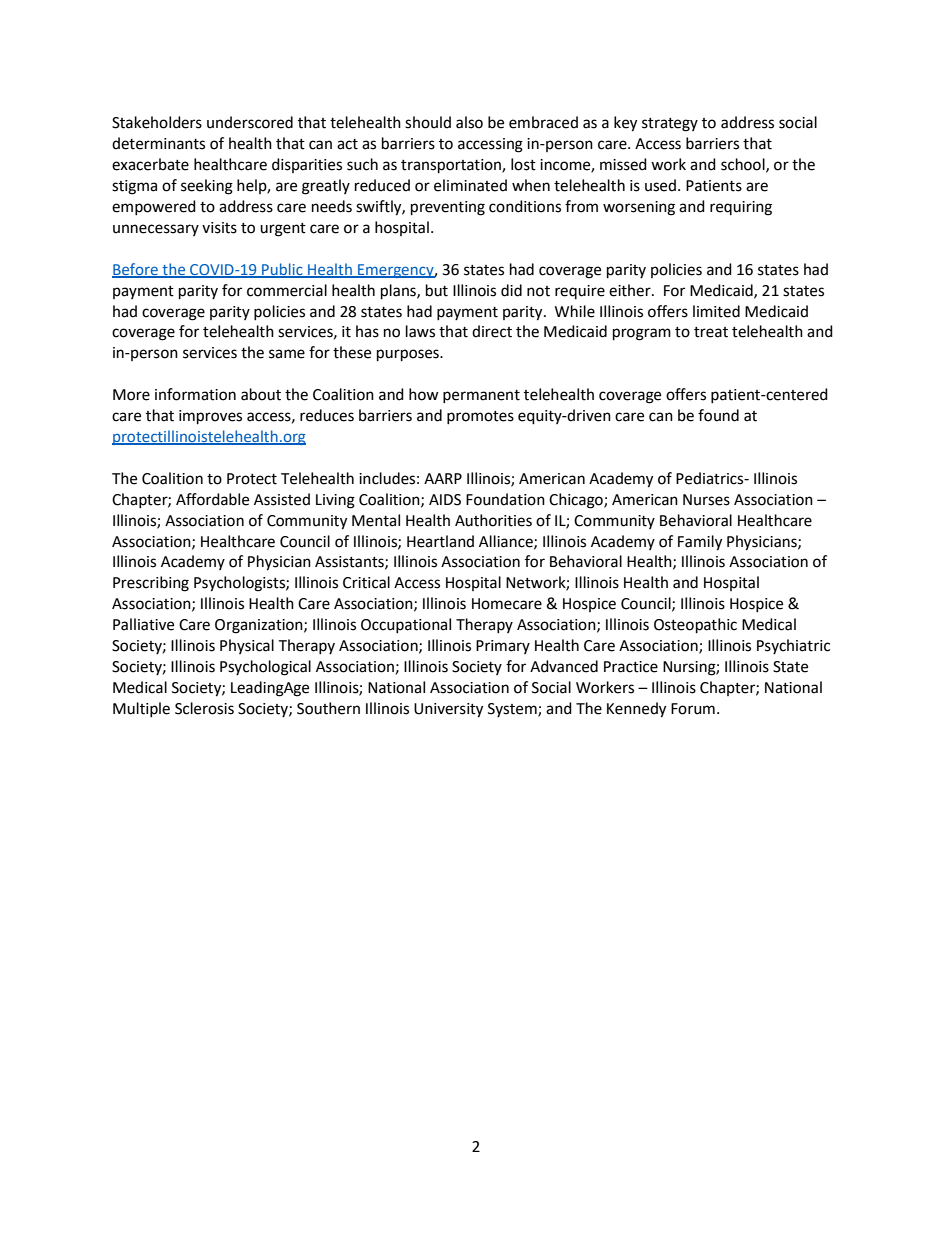 This page has width=952, height=1233. I want to click on Forum, so click(693, 709).
